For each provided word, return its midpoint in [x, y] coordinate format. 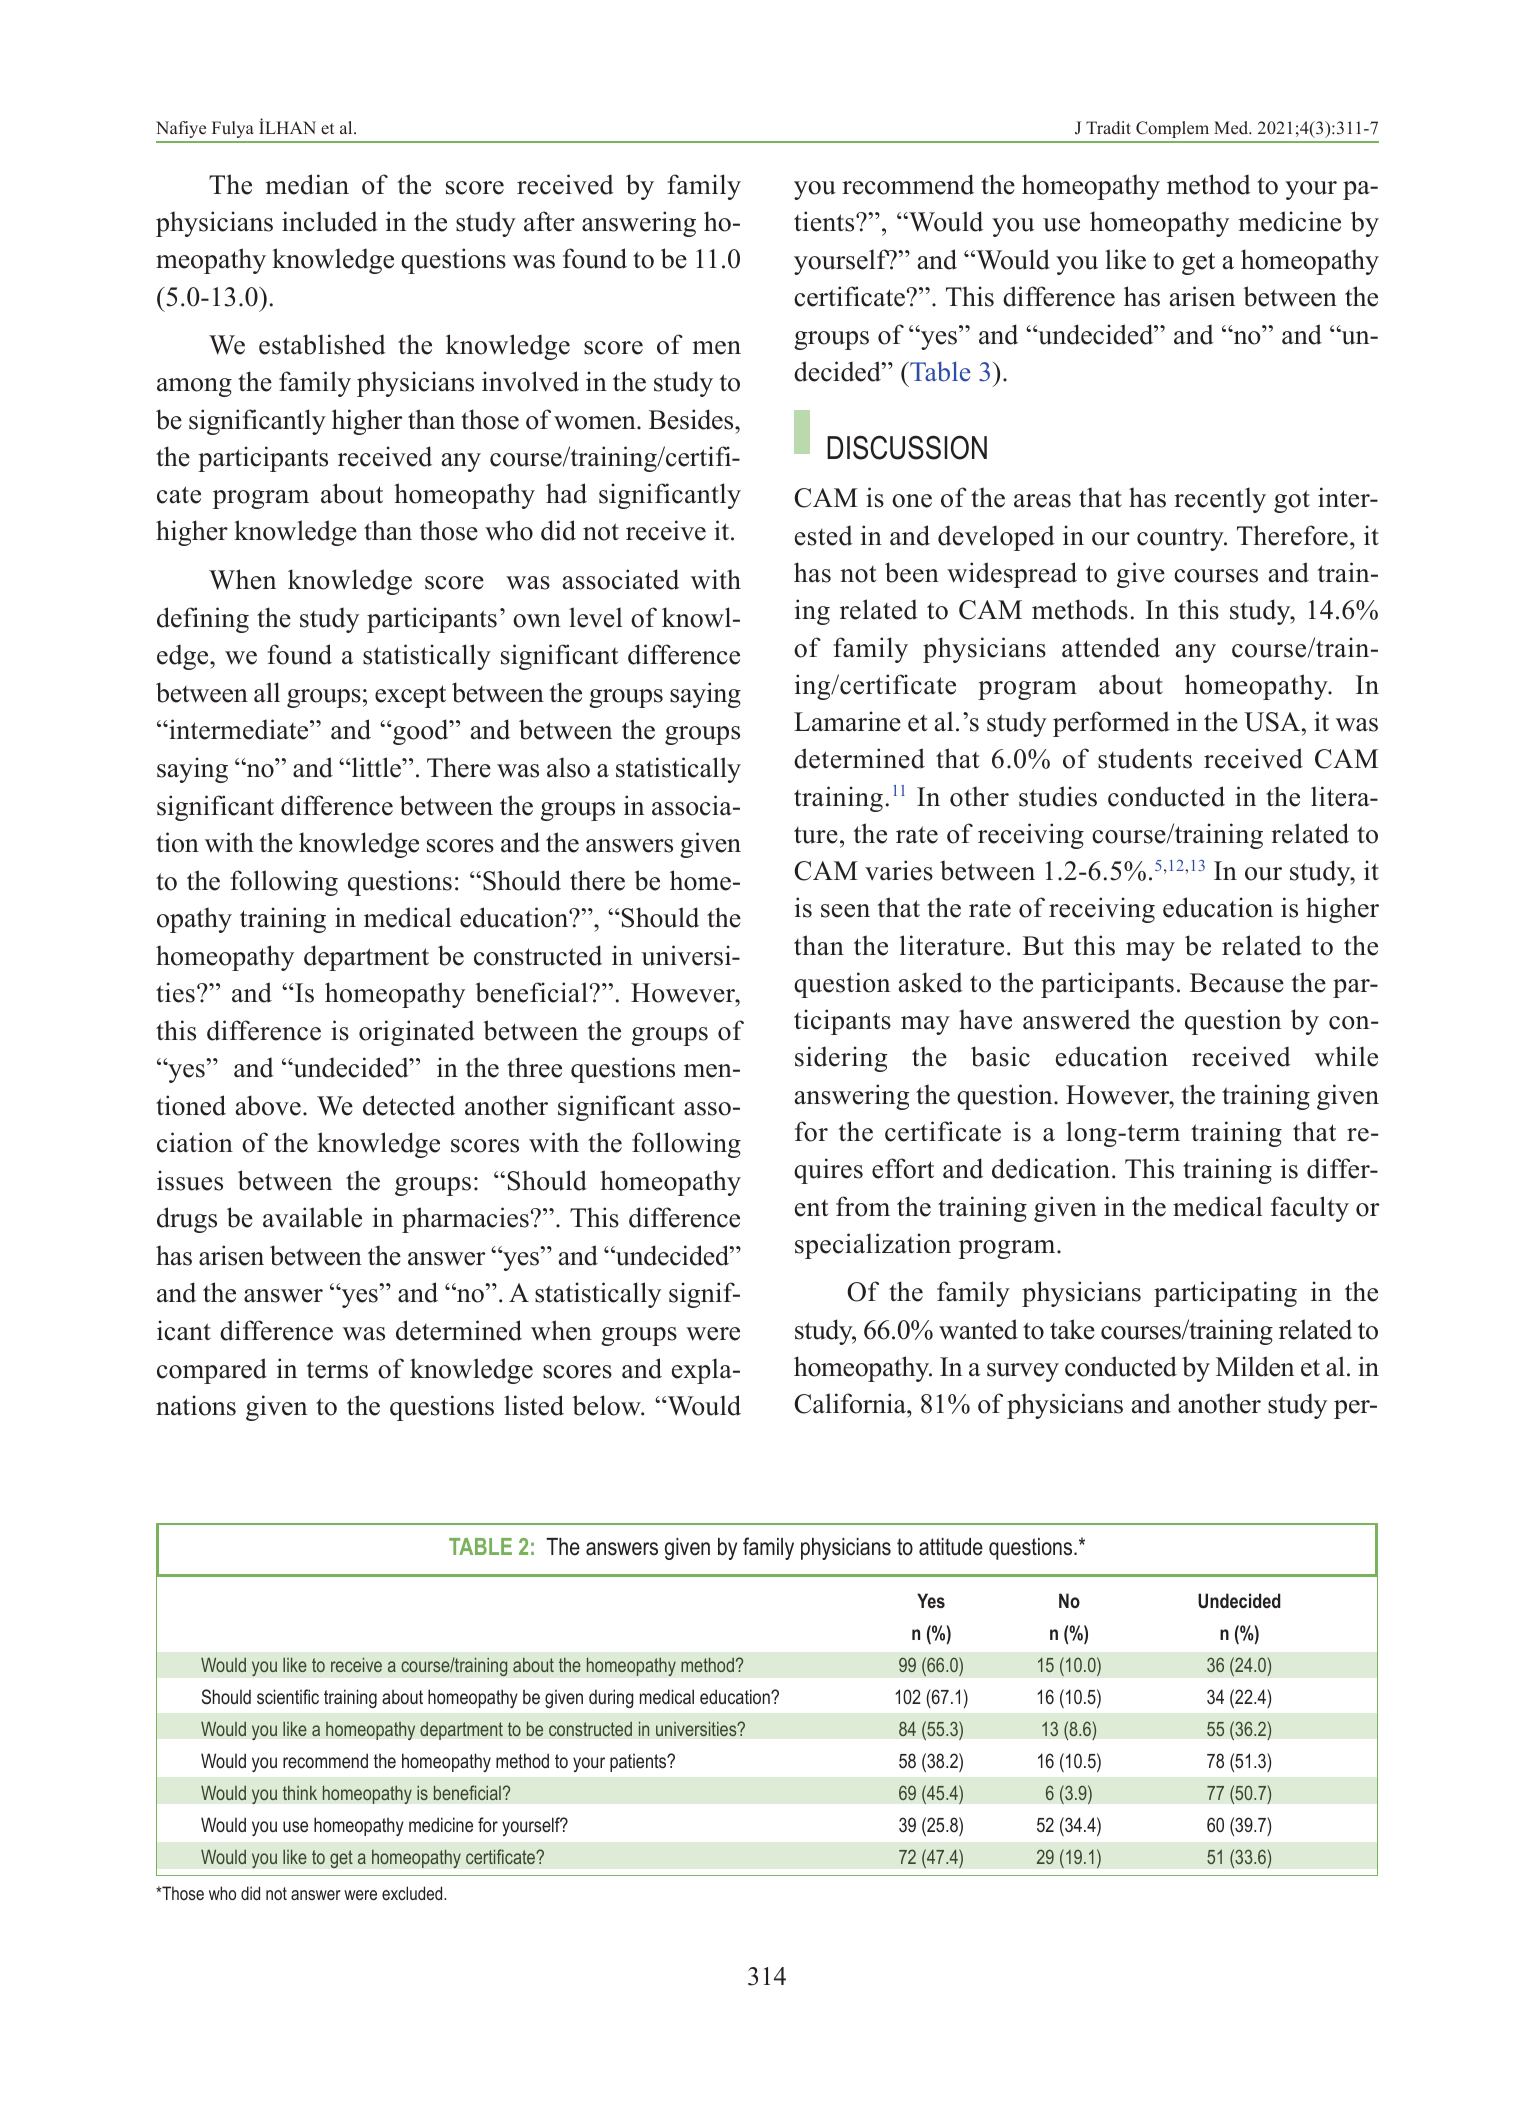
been [912, 572]
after [549, 221]
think [300, 1793]
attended [1111, 647]
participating [1225, 1294]
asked [931, 982]
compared [212, 1371]
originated [417, 1033]
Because [1237, 983]
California [851, 1403]
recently [1220, 500]
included [330, 221]
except [410, 696]
